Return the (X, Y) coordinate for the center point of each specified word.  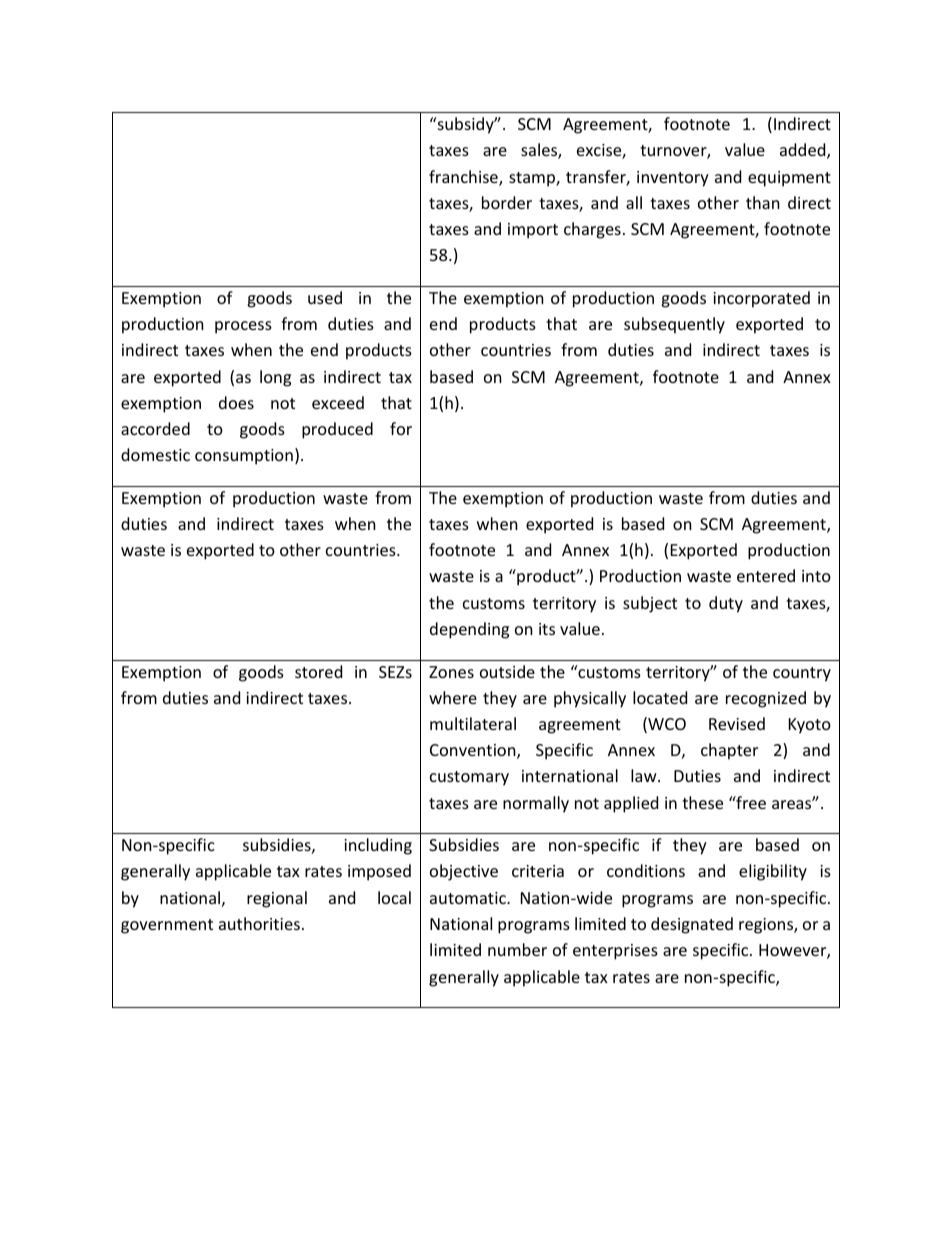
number (517, 949)
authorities (259, 923)
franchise (464, 178)
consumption (244, 457)
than (763, 202)
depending (469, 630)
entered (766, 575)
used (325, 297)
